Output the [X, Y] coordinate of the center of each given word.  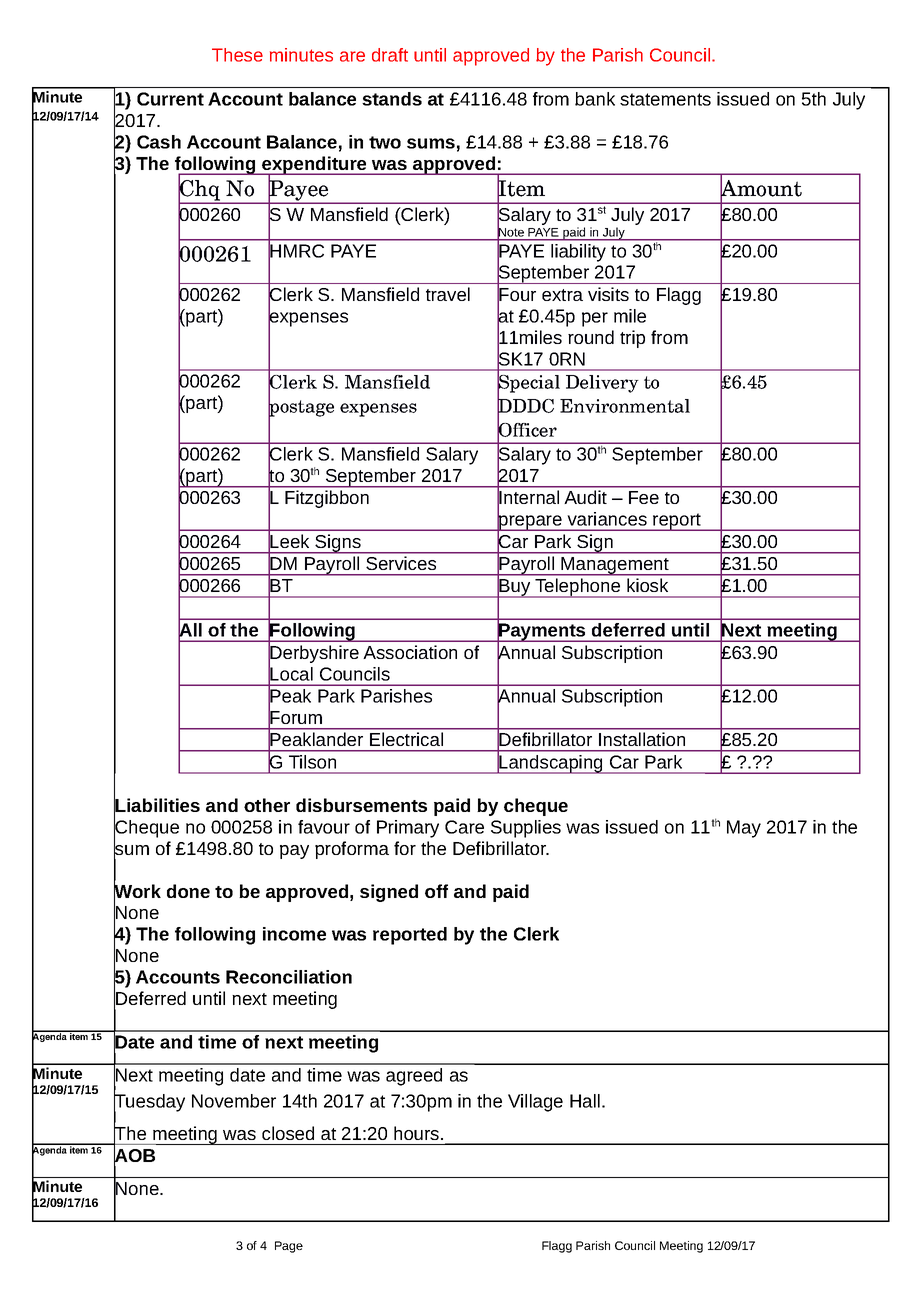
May [744, 829]
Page [289, 1247]
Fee [644, 497]
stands [392, 99]
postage [301, 408]
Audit [586, 497]
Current [170, 99]
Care [464, 827]
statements [665, 99]
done [188, 891]
